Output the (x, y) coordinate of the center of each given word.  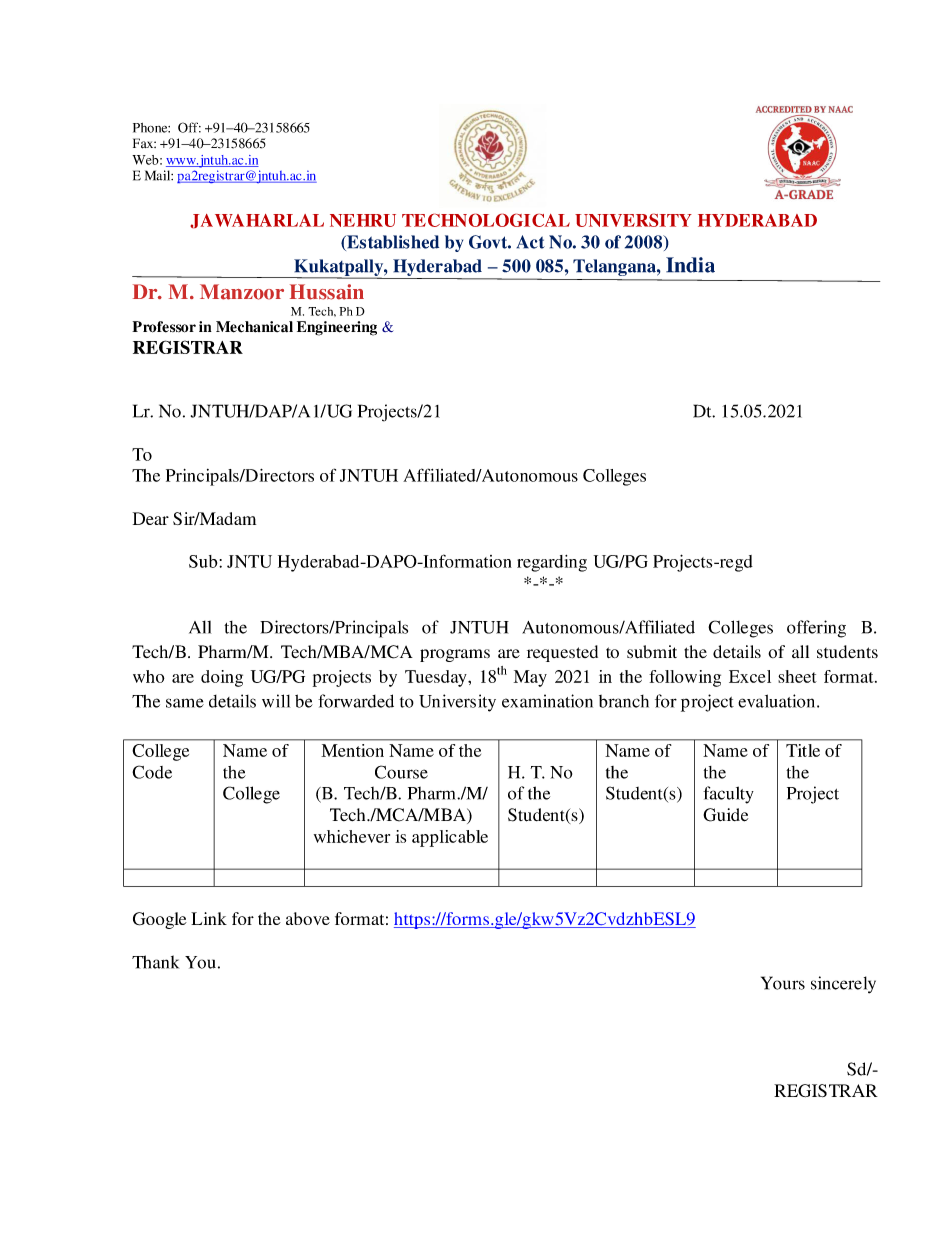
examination (547, 701)
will (276, 701)
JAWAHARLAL (257, 221)
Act (530, 242)
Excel (750, 676)
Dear (151, 518)
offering (816, 629)
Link (209, 918)
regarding (552, 563)
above (308, 918)
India (690, 265)
